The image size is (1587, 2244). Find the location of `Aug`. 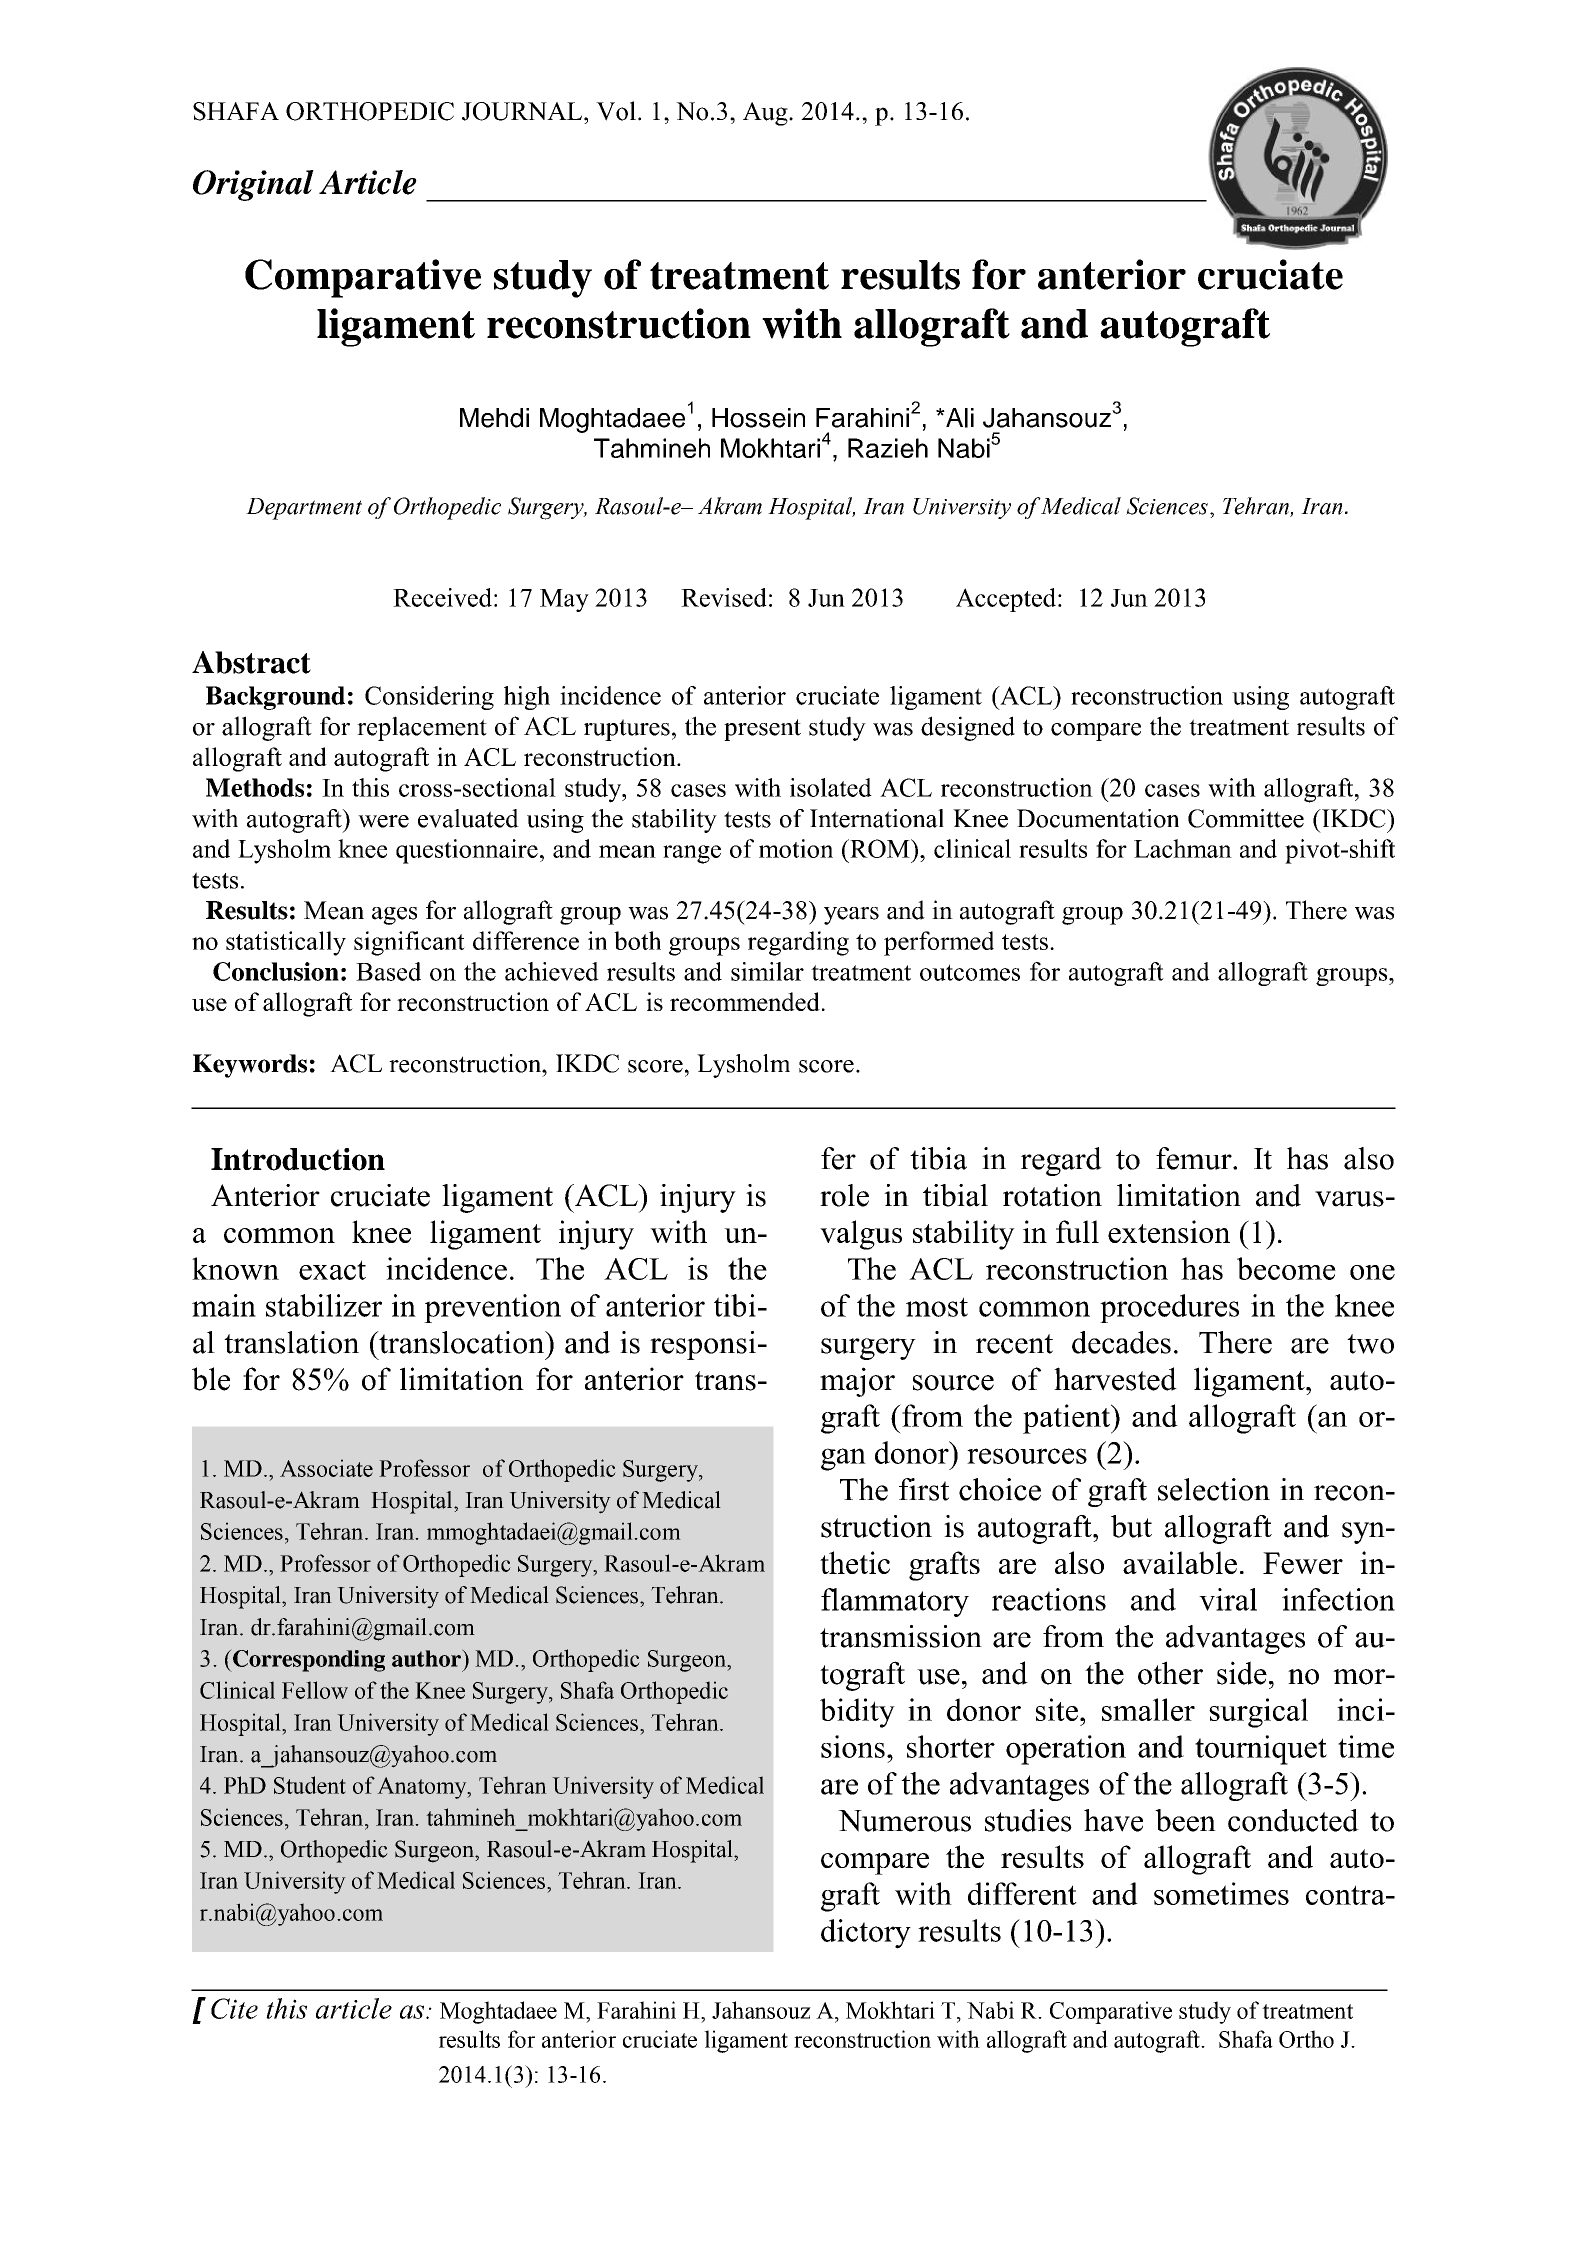

Aug is located at coordinates (766, 114).
